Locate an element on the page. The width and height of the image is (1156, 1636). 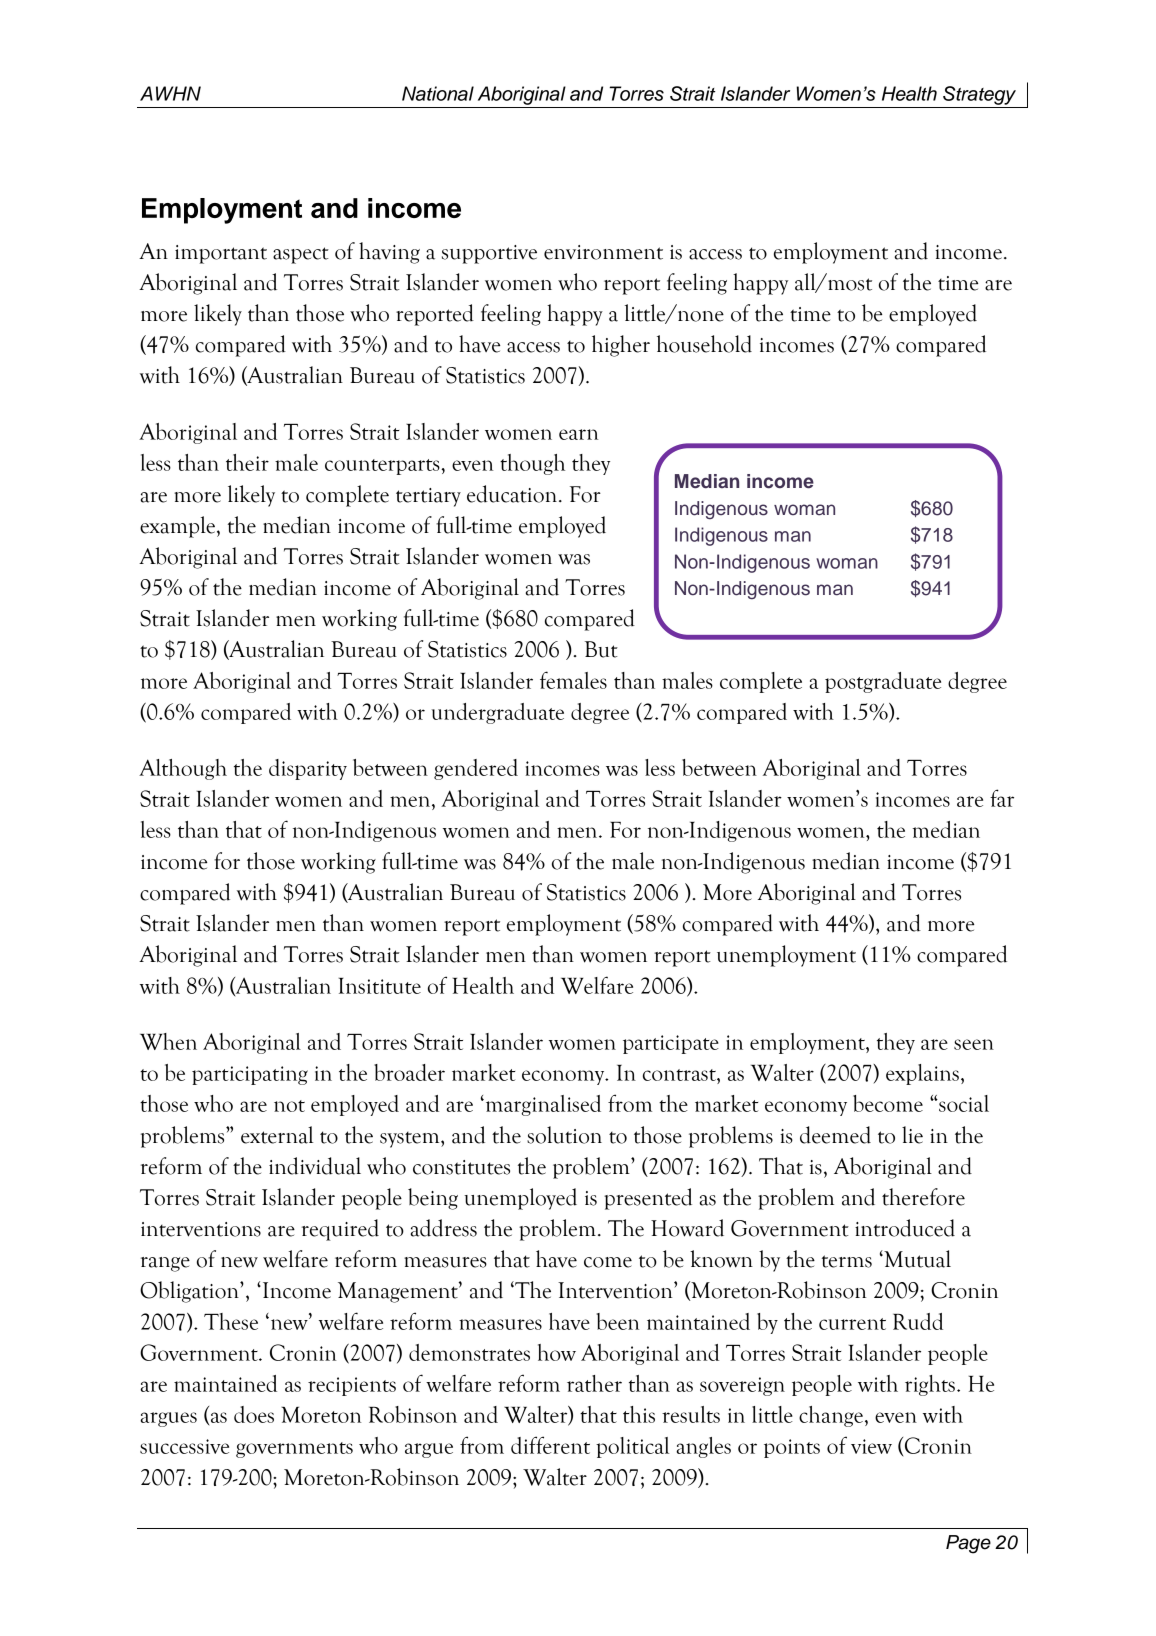
does is located at coordinates (254, 1414).
